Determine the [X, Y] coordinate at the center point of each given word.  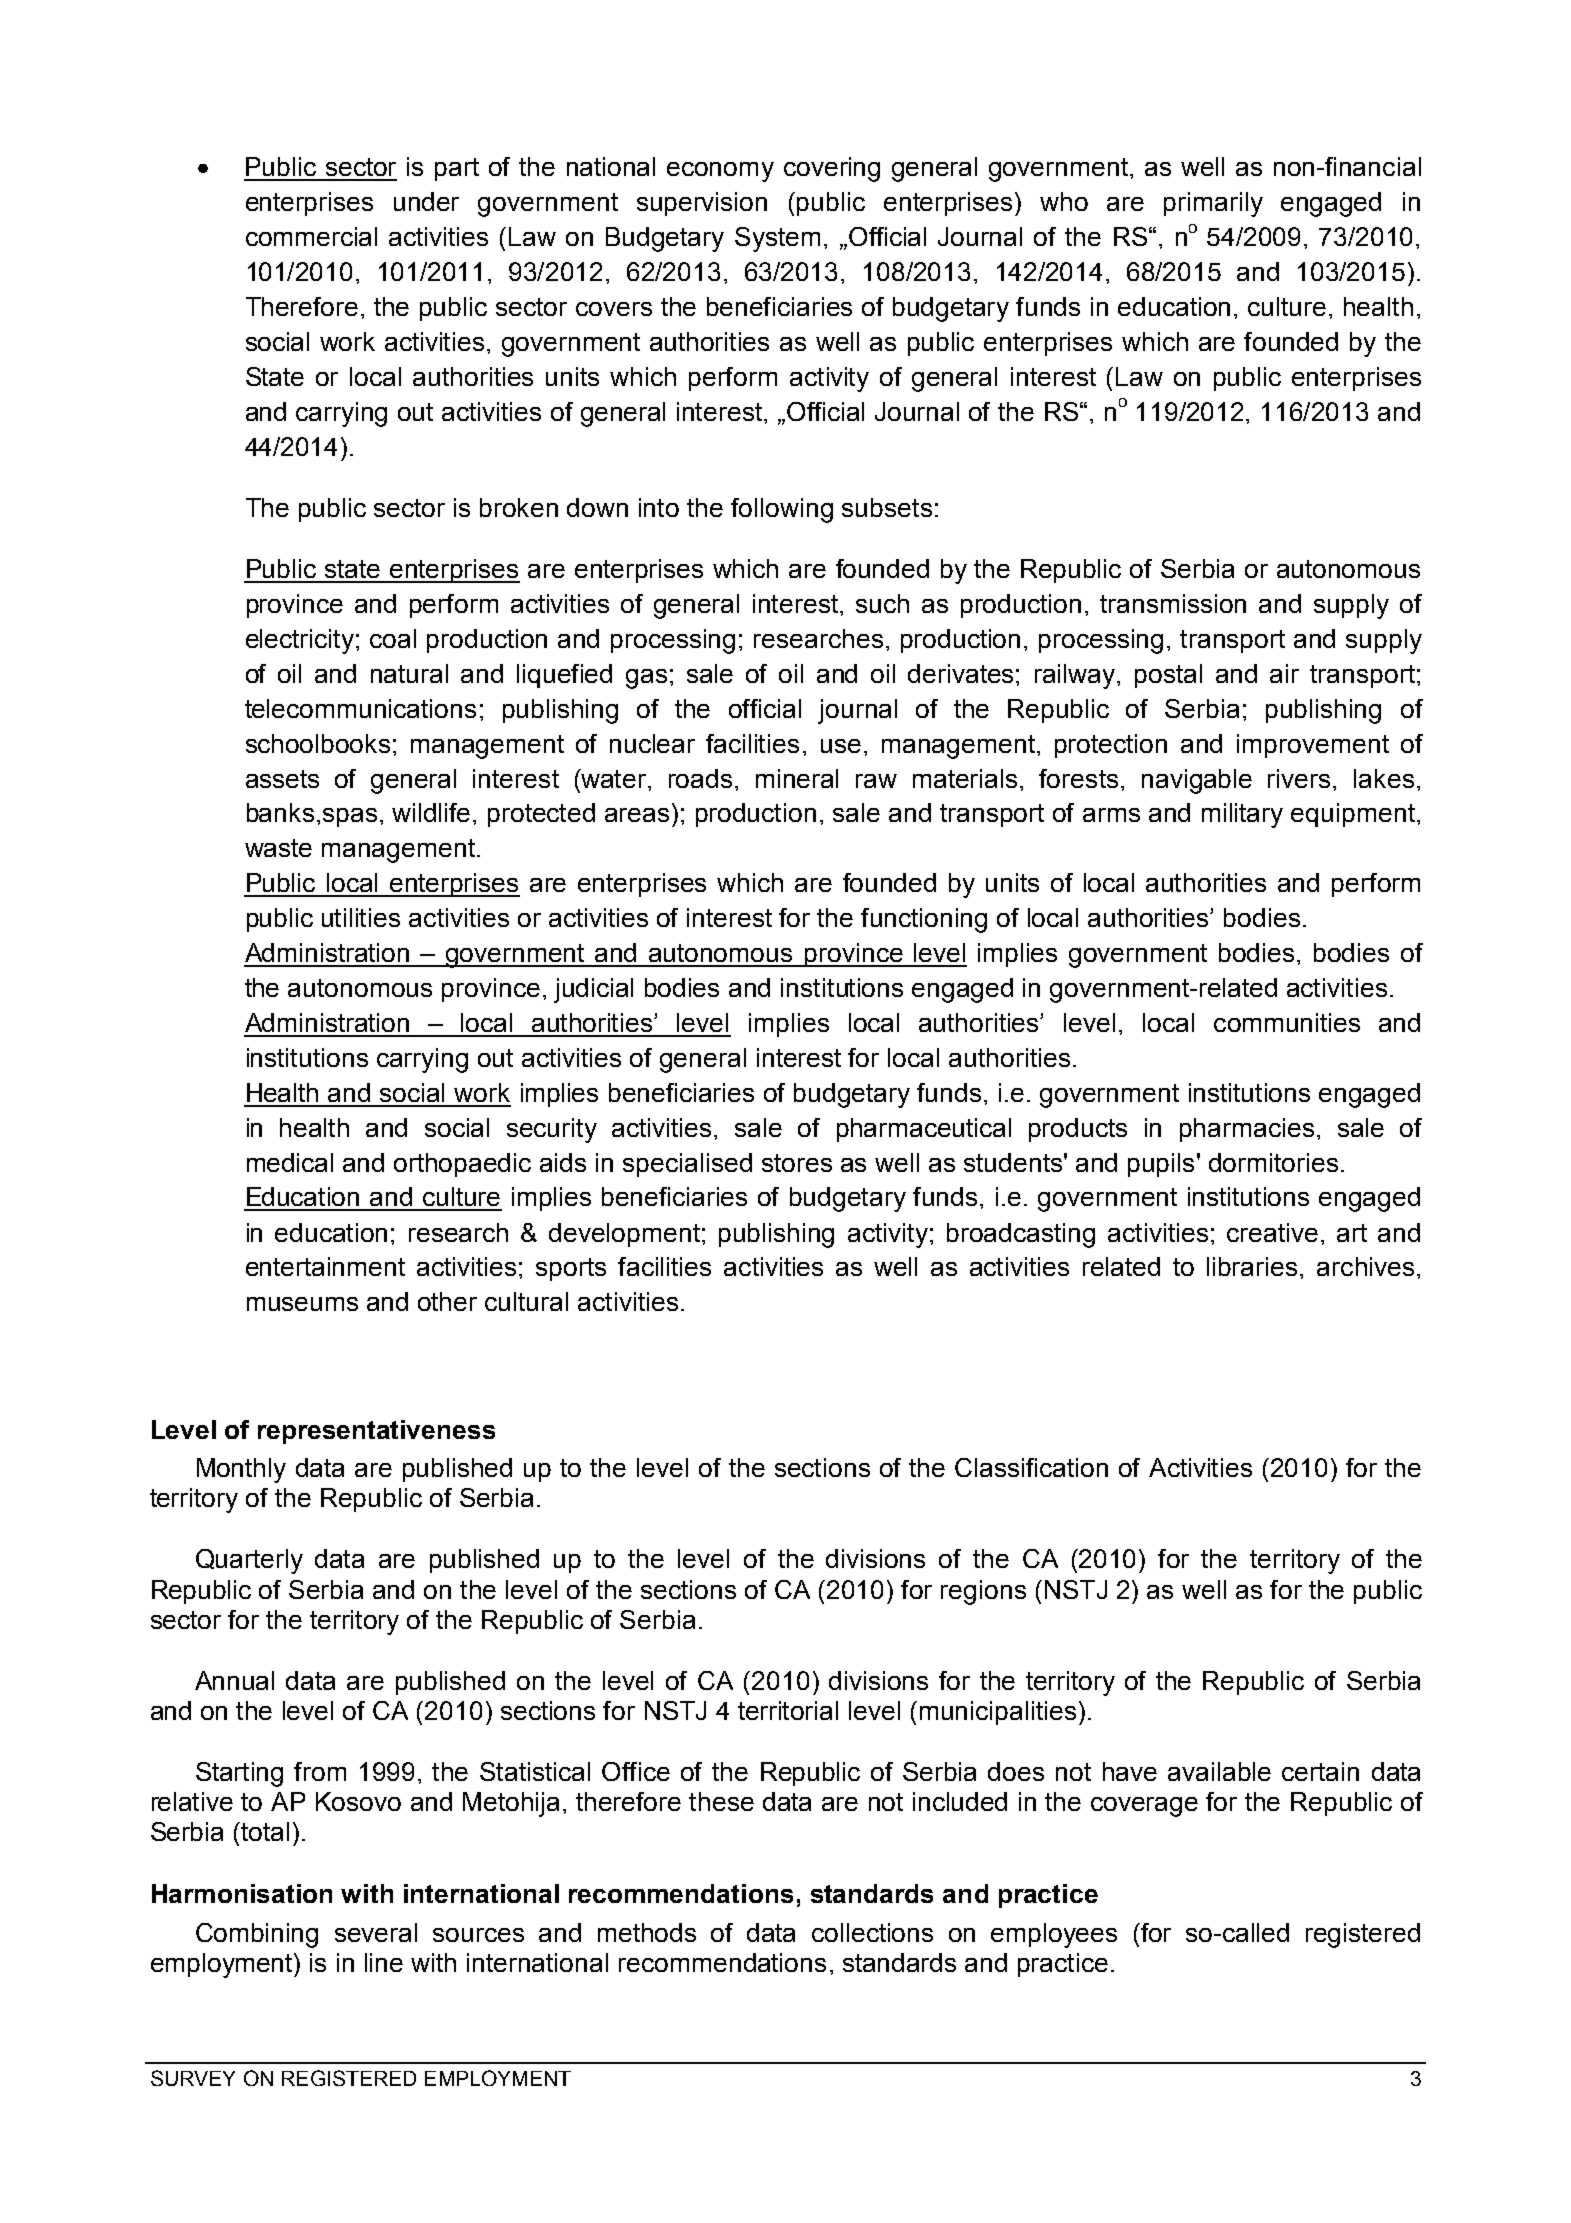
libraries [1252, 1266]
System [777, 239]
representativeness [376, 1432]
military [1242, 815]
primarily [1213, 204]
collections [872, 1932]
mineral [797, 778]
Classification [1031, 1467]
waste [278, 848]
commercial [311, 236]
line [384, 1962]
